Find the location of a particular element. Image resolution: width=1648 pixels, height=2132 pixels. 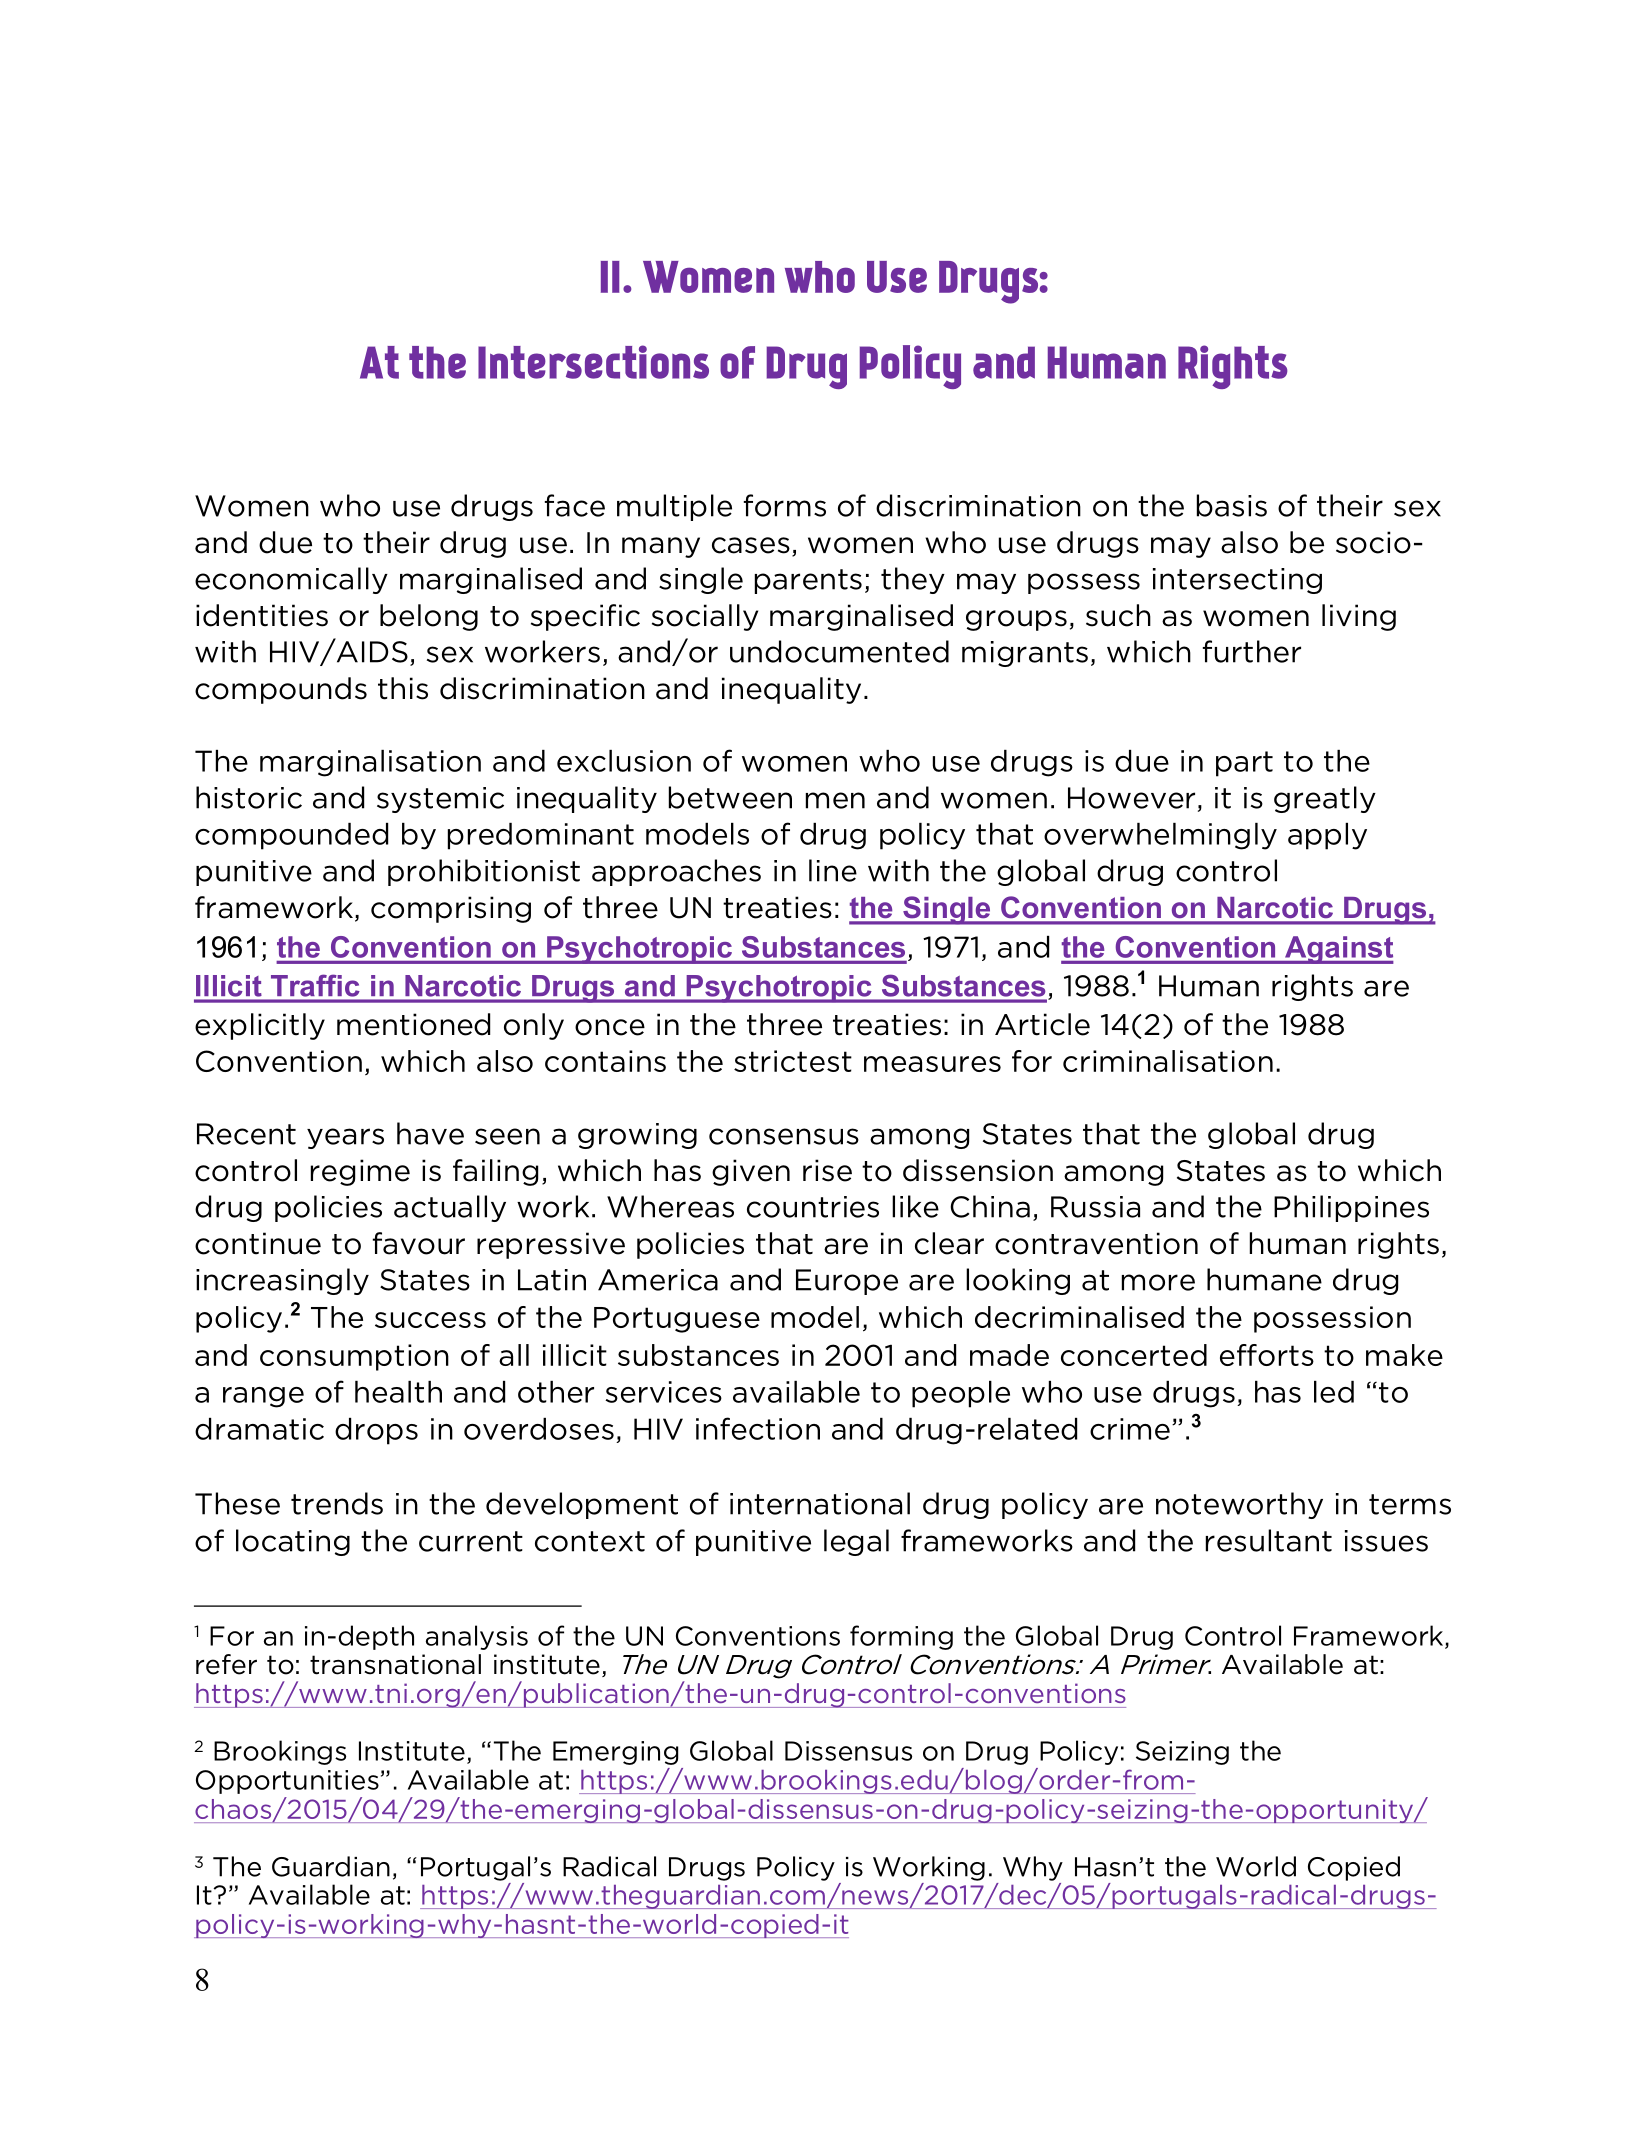

Europe is located at coordinates (847, 1282).
